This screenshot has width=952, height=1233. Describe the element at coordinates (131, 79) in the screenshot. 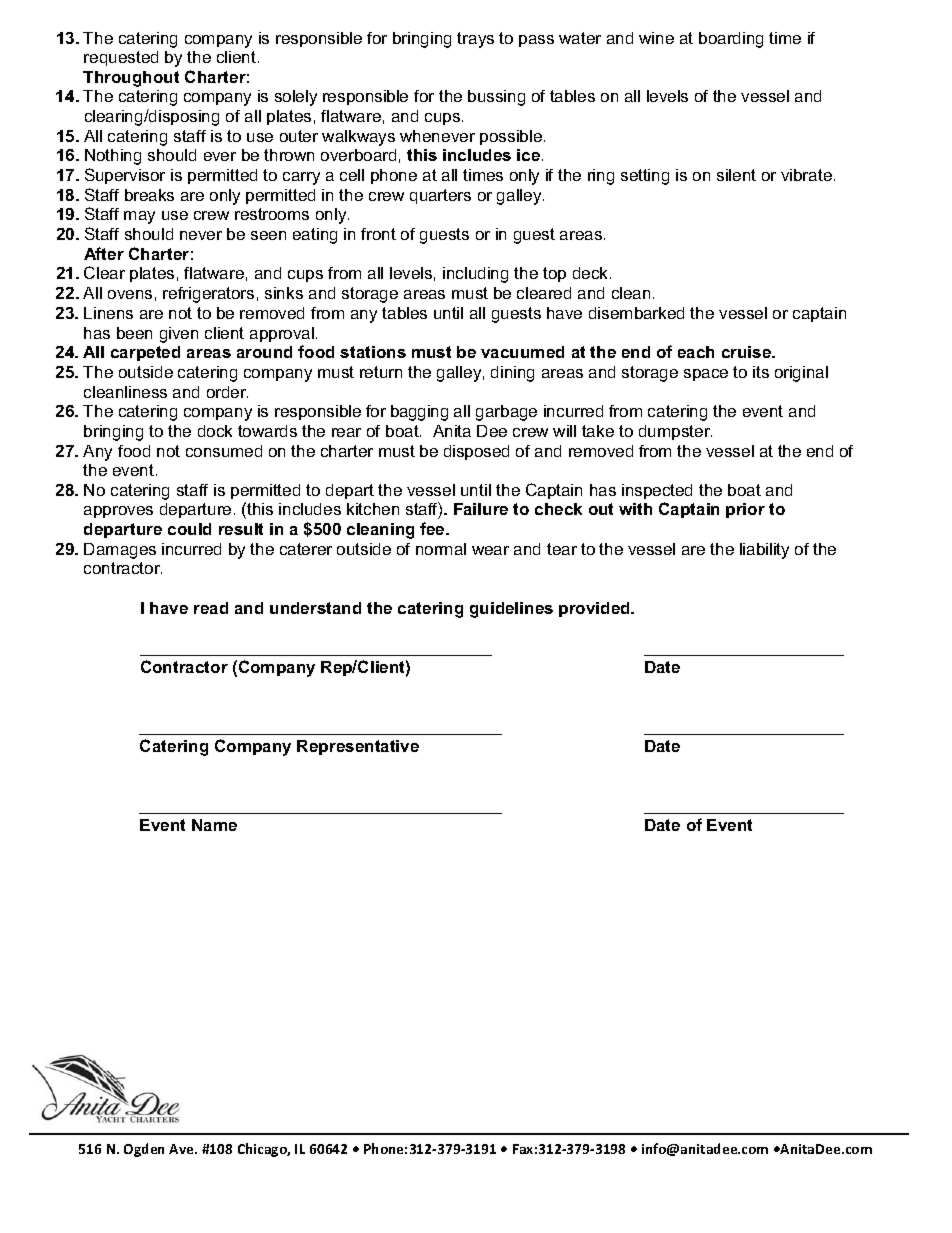

I see `Throughout` at that location.
